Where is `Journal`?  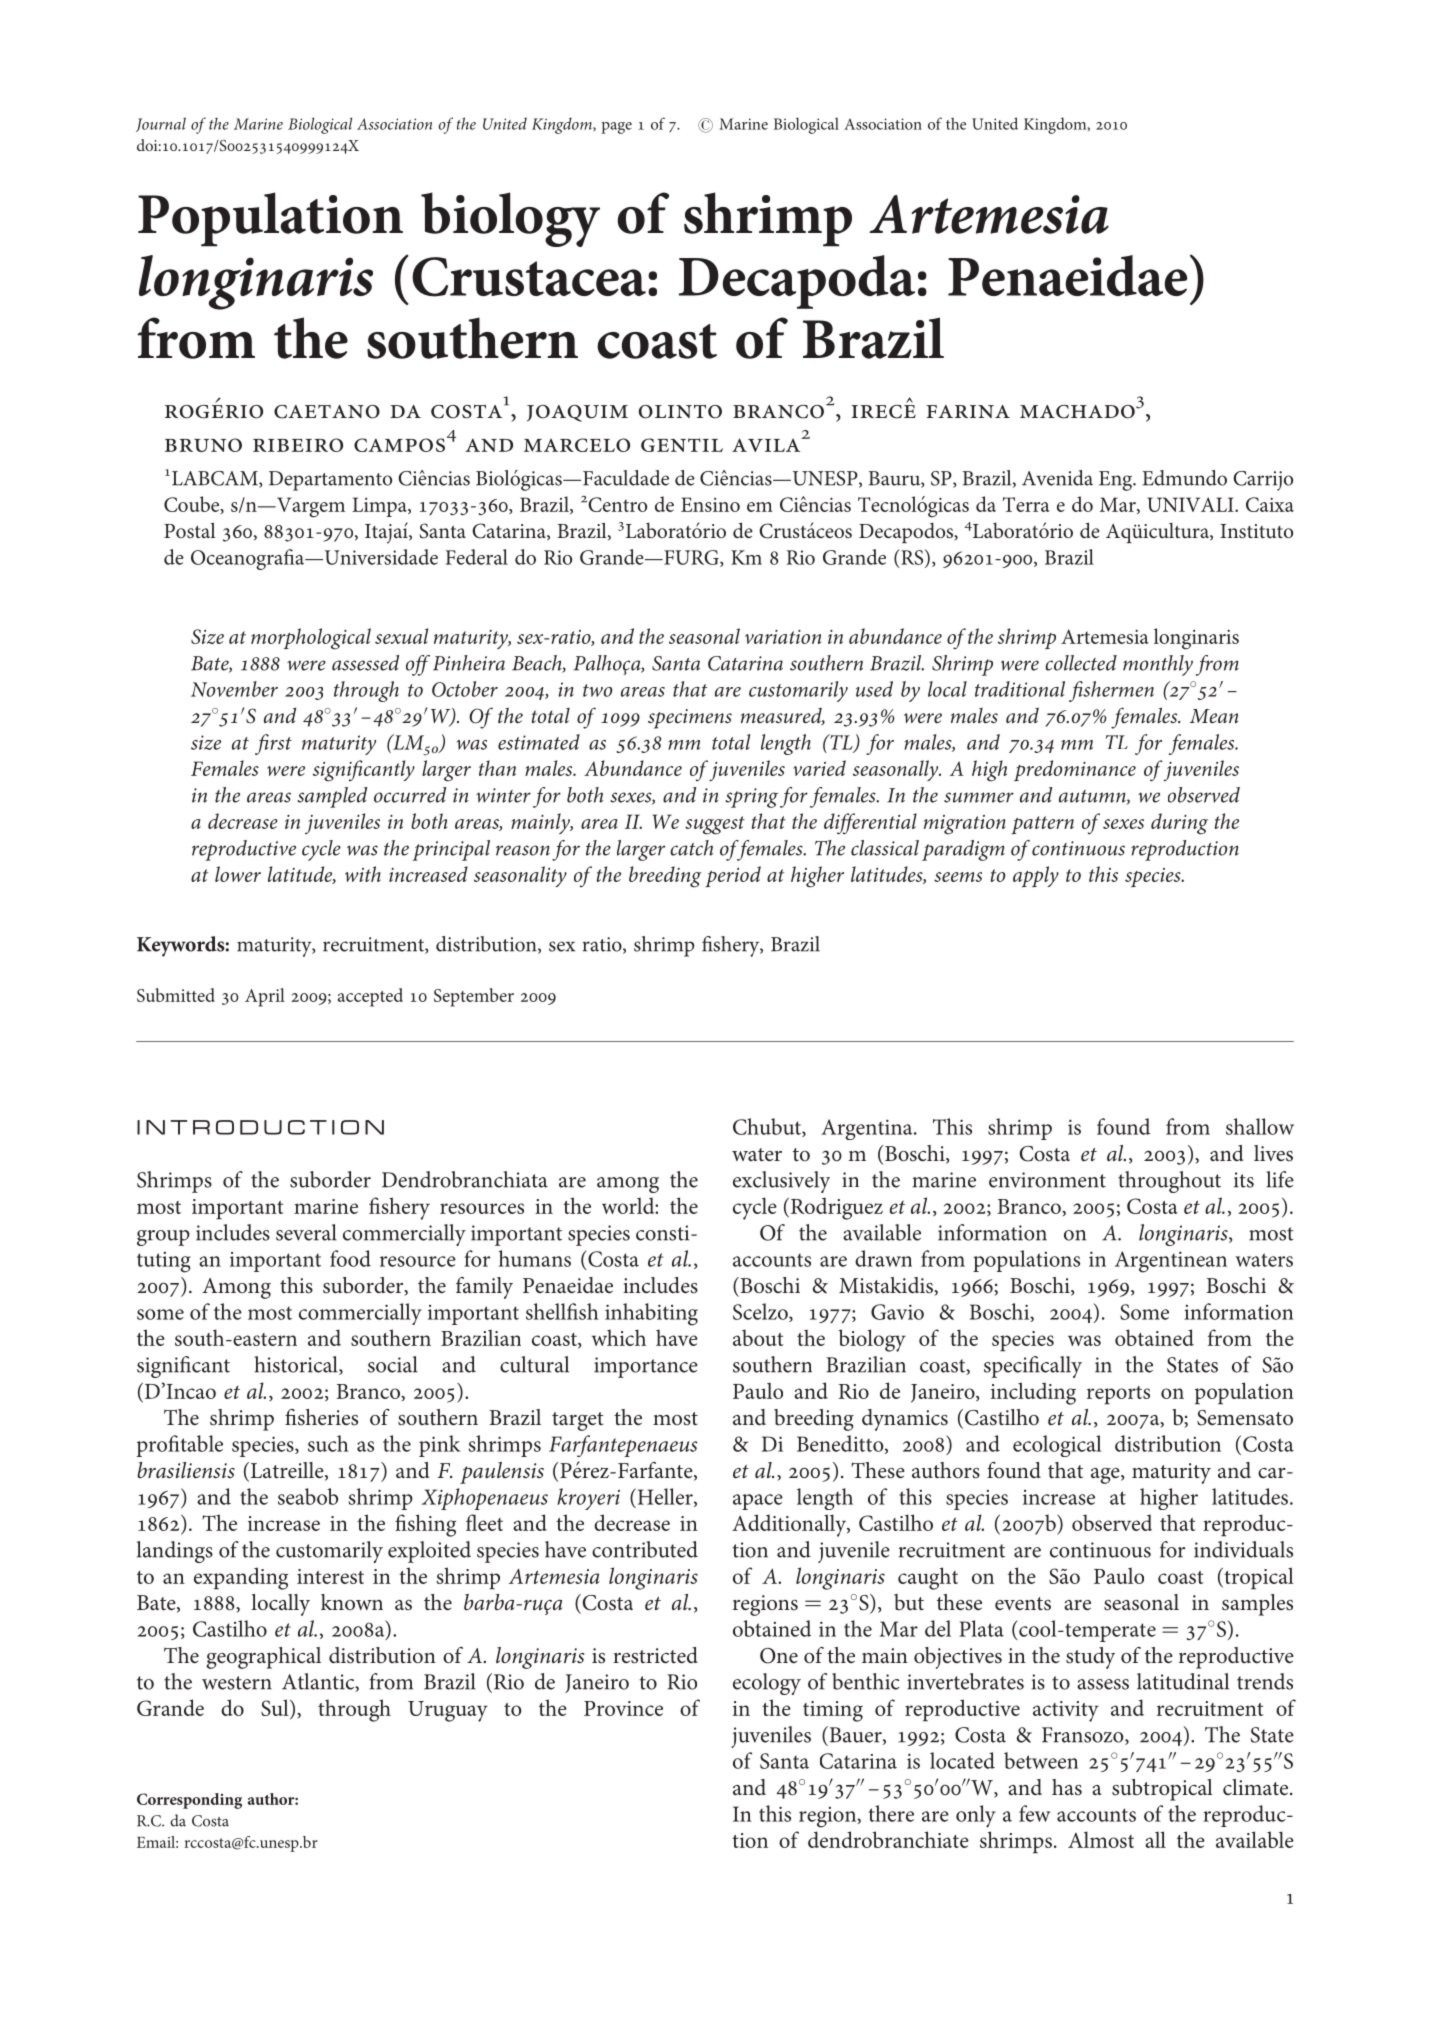 Journal is located at coordinates (161, 124).
